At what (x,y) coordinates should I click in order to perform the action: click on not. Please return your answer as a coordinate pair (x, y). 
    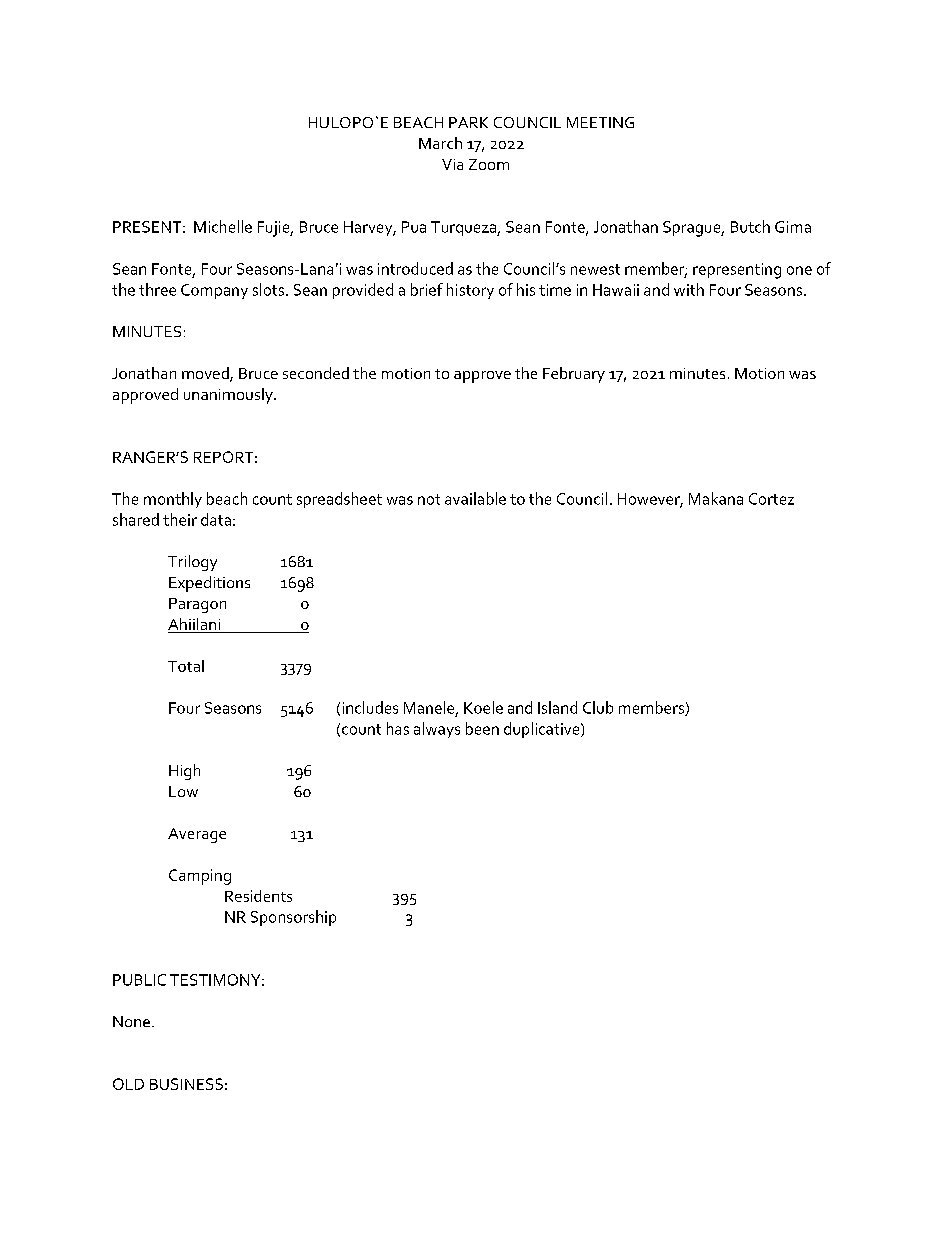
    Looking at the image, I should click on (429, 499).
